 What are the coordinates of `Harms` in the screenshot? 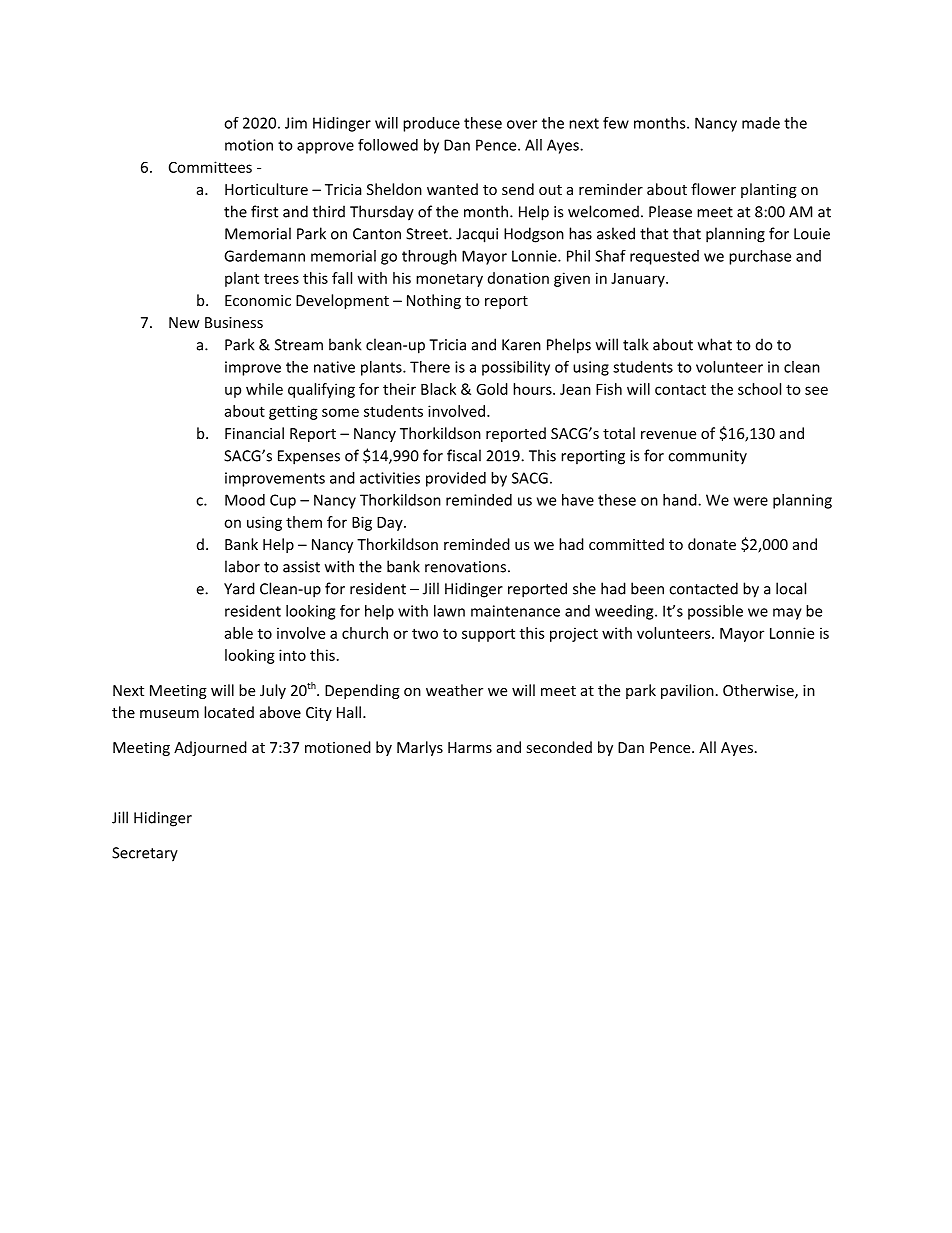 It's located at (470, 747).
